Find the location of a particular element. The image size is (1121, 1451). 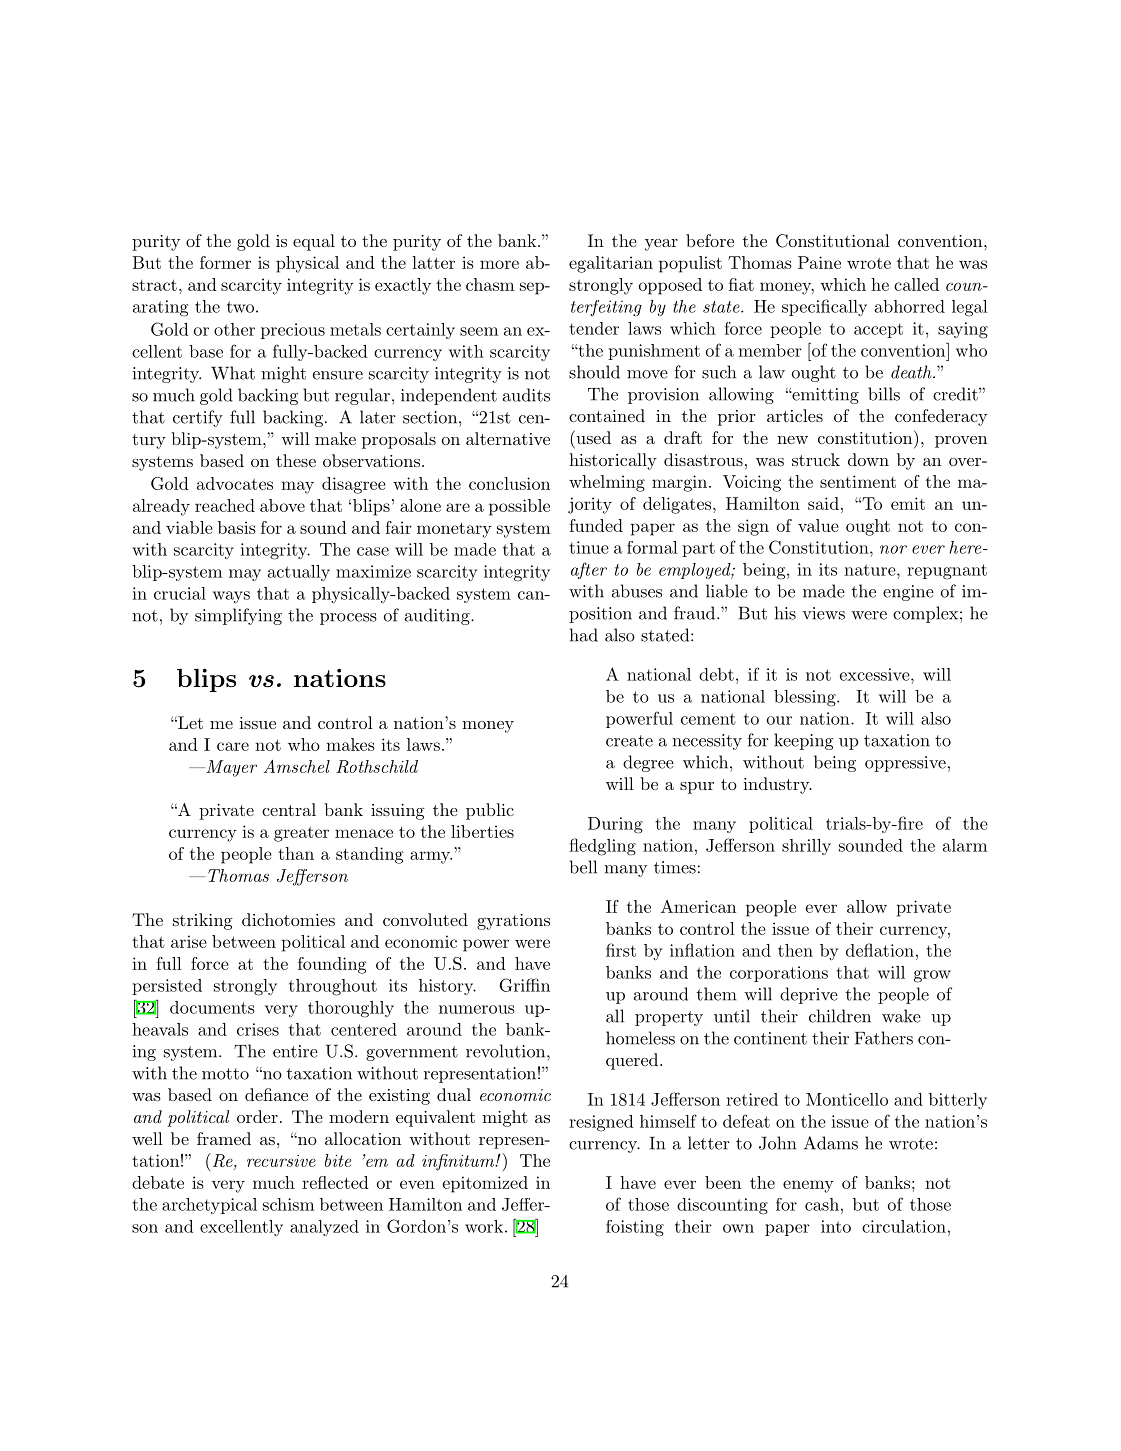

egalitarian is located at coordinates (611, 264).
